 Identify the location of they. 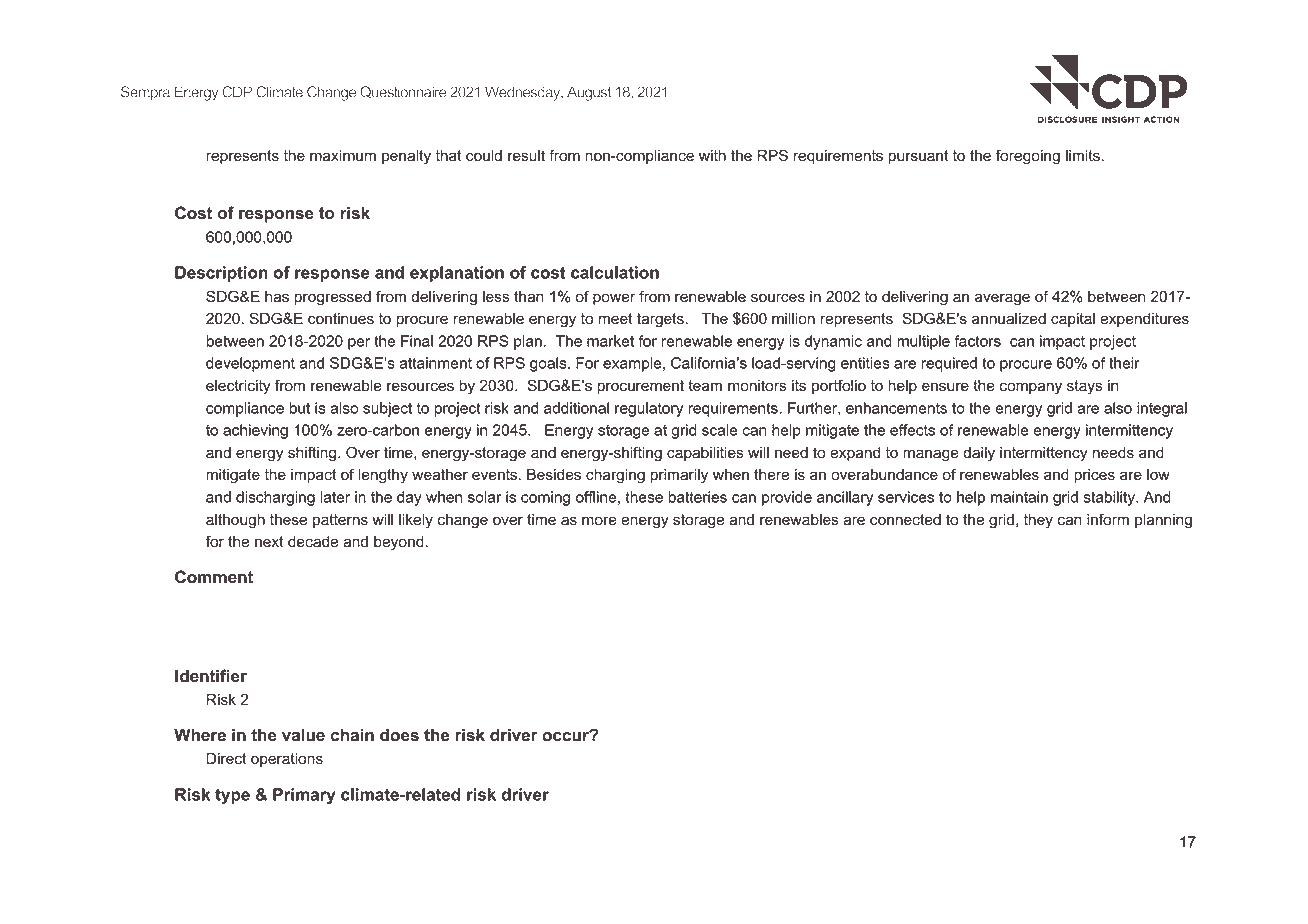
(1038, 521).
